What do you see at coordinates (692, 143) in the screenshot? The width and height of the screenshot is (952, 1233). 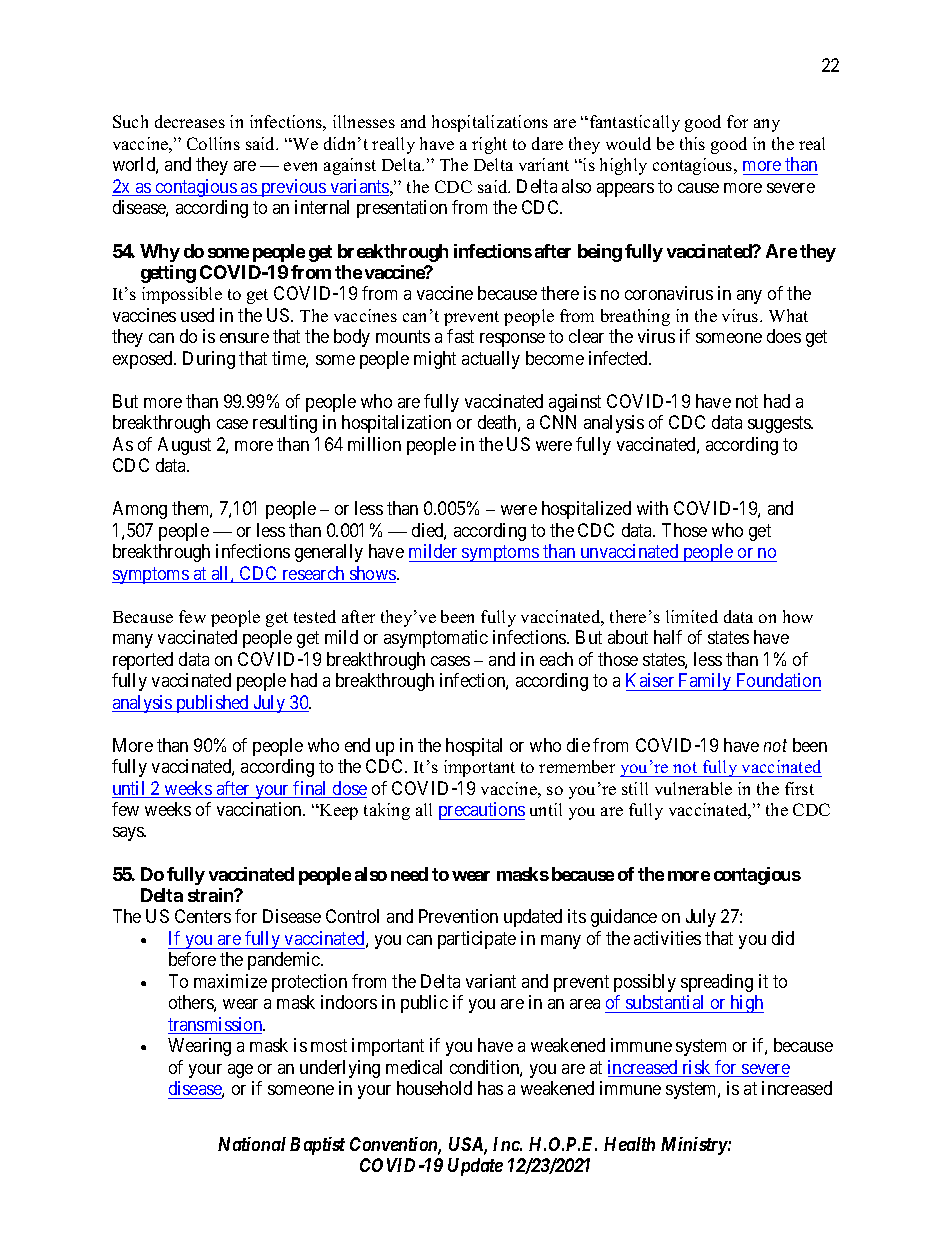 I see `this` at bounding box center [692, 143].
